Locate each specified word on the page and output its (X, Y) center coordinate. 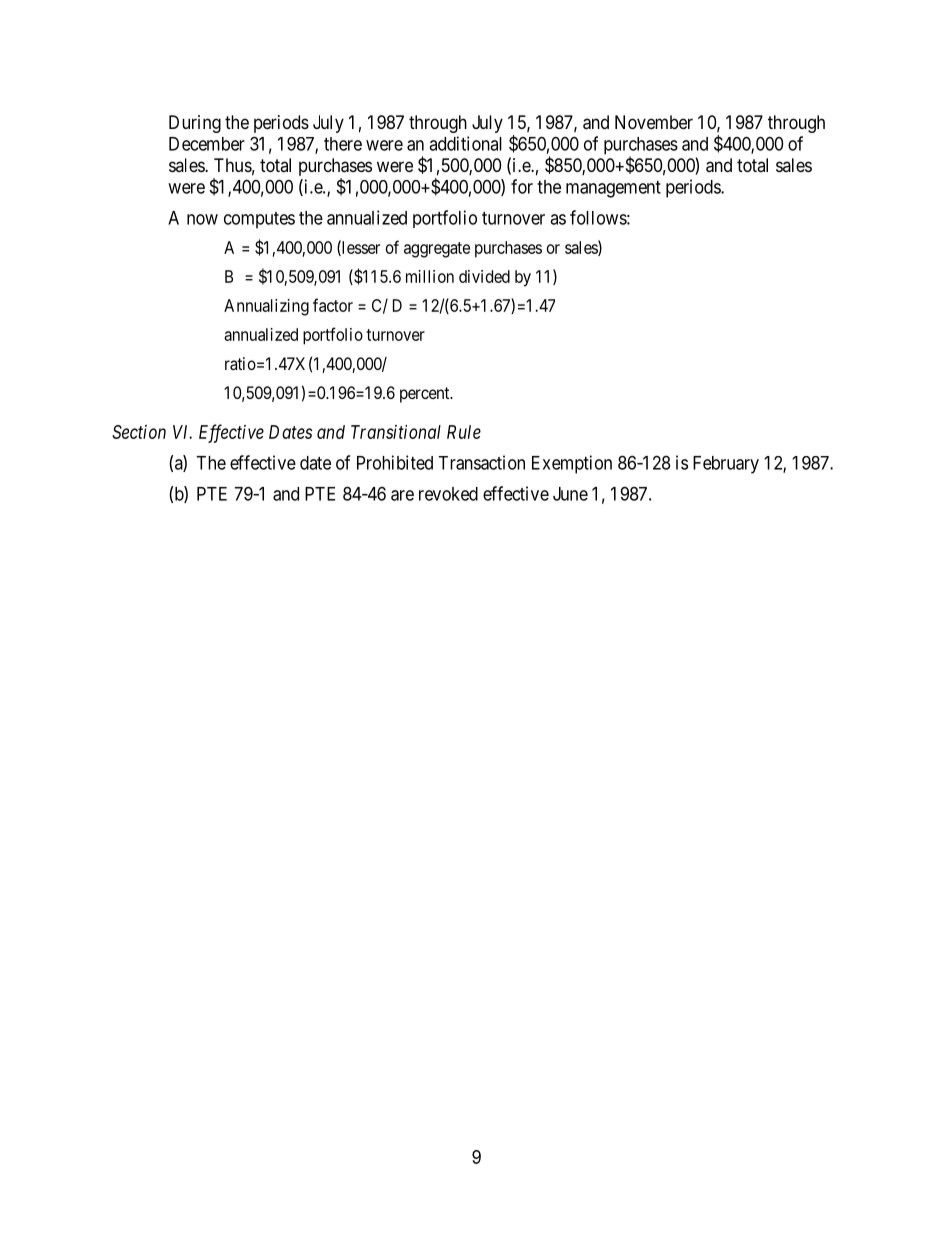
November (654, 122)
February (726, 465)
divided (484, 276)
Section (139, 432)
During (195, 124)
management (613, 189)
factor (333, 305)
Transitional (396, 432)
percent (426, 395)
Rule (464, 432)
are (402, 495)
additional (465, 143)
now (202, 219)
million (430, 276)
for (522, 186)
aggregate (437, 250)
